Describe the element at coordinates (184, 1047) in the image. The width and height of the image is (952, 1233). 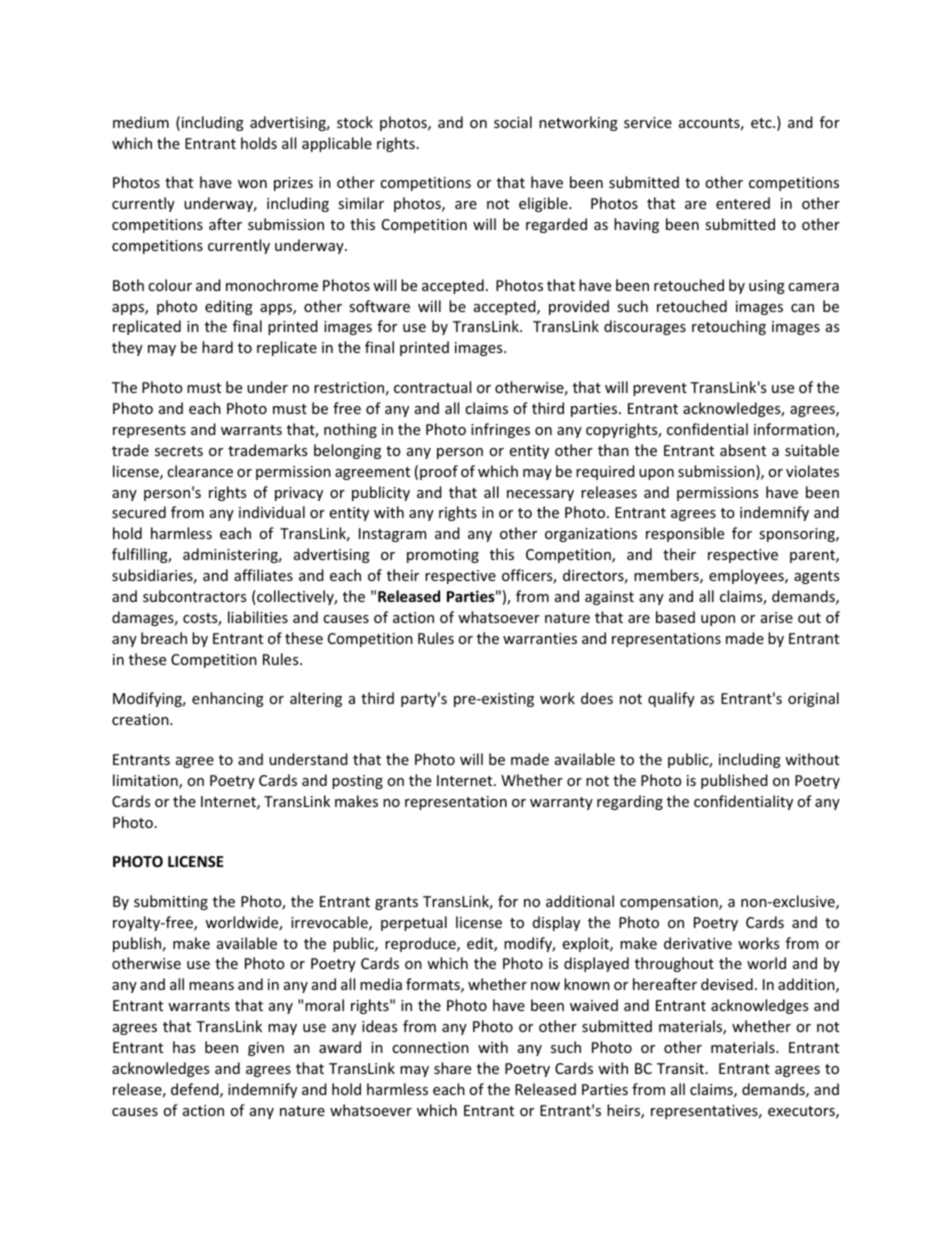
I see `has` at that location.
